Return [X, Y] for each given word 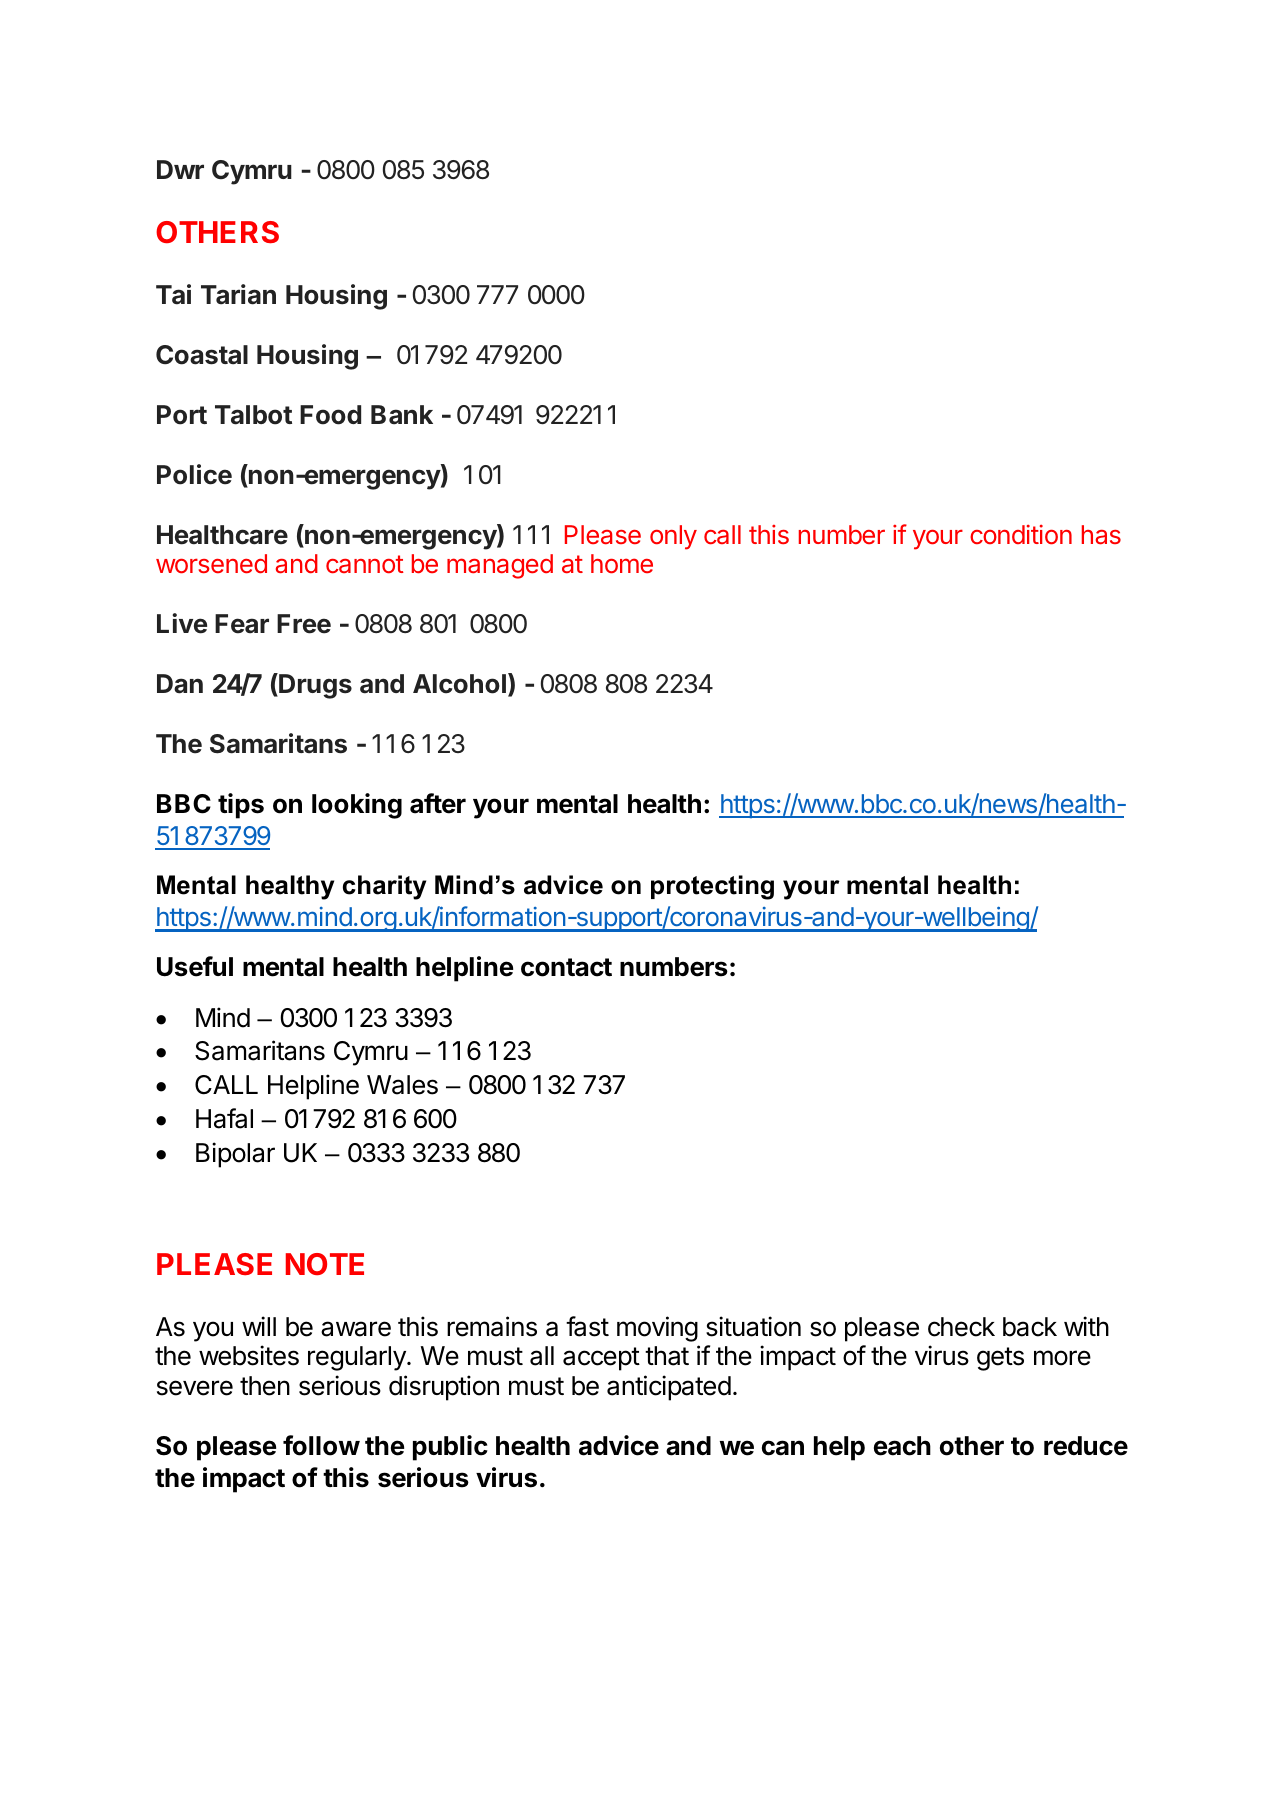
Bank [402, 415]
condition [1021, 535]
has [1101, 535]
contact [566, 967]
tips [241, 806]
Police [194, 474]
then [265, 1386]
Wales [402, 1085]
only [673, 537]
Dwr [180, 169]
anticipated [669, 1388]
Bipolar [235, 1155]
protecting [712, 887]
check [961, 1327]
